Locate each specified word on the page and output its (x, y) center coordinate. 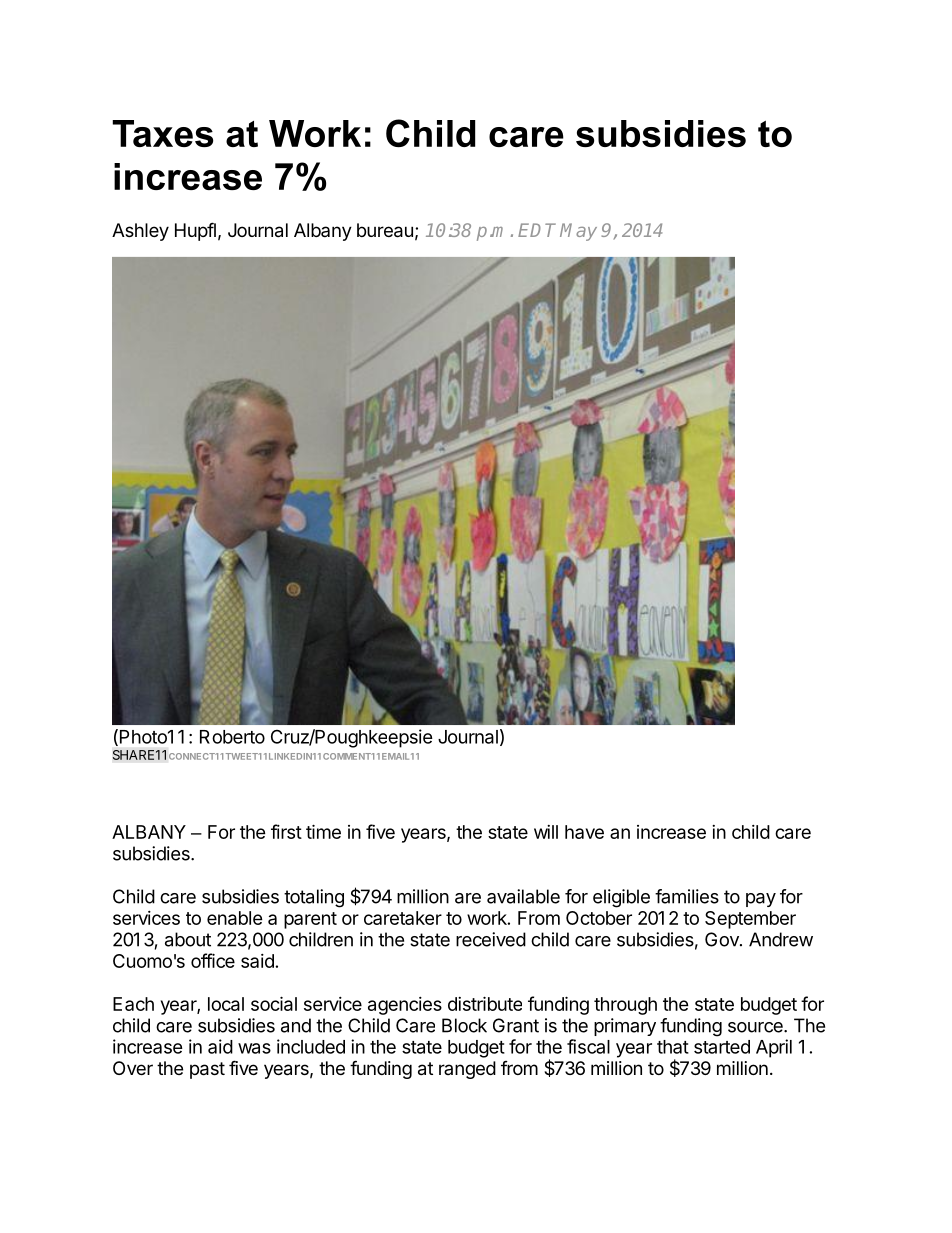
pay (761, 900)
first (286, 831)
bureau (385, 230)
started (722, 1047)
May (578, 232)
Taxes (162, 133)
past (207, 1070)
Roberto (232, 737)
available (523, 896)
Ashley (140, 232)
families (687, 896)
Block (464, 1025)
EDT (537, 230)
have (584, 832)
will (546, 832)
